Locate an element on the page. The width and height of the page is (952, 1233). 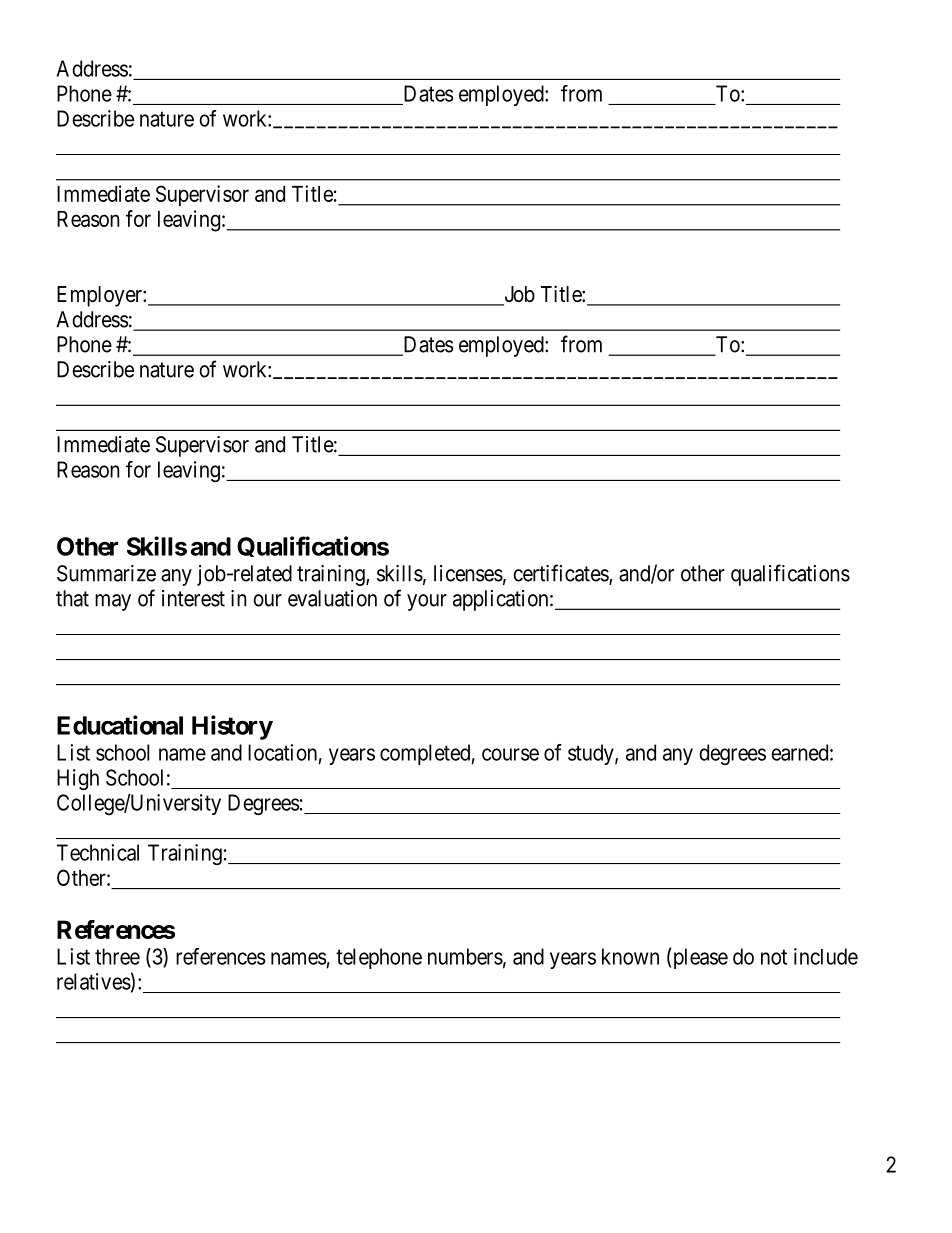
evaluation is located at coordinates (332, 598).
